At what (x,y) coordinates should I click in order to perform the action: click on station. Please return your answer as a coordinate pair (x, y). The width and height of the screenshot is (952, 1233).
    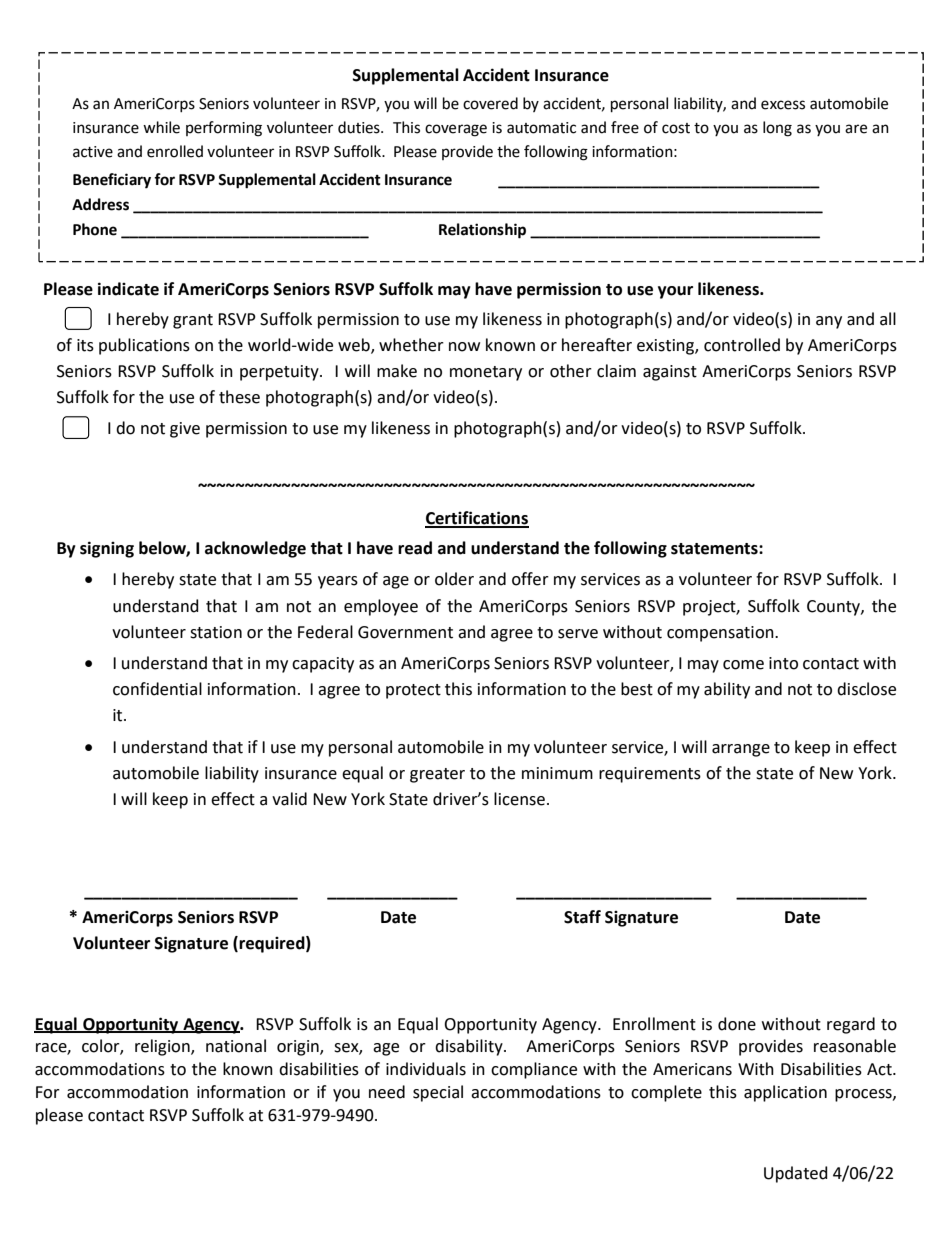
    Looking at the image, I should click on (216, 632).
